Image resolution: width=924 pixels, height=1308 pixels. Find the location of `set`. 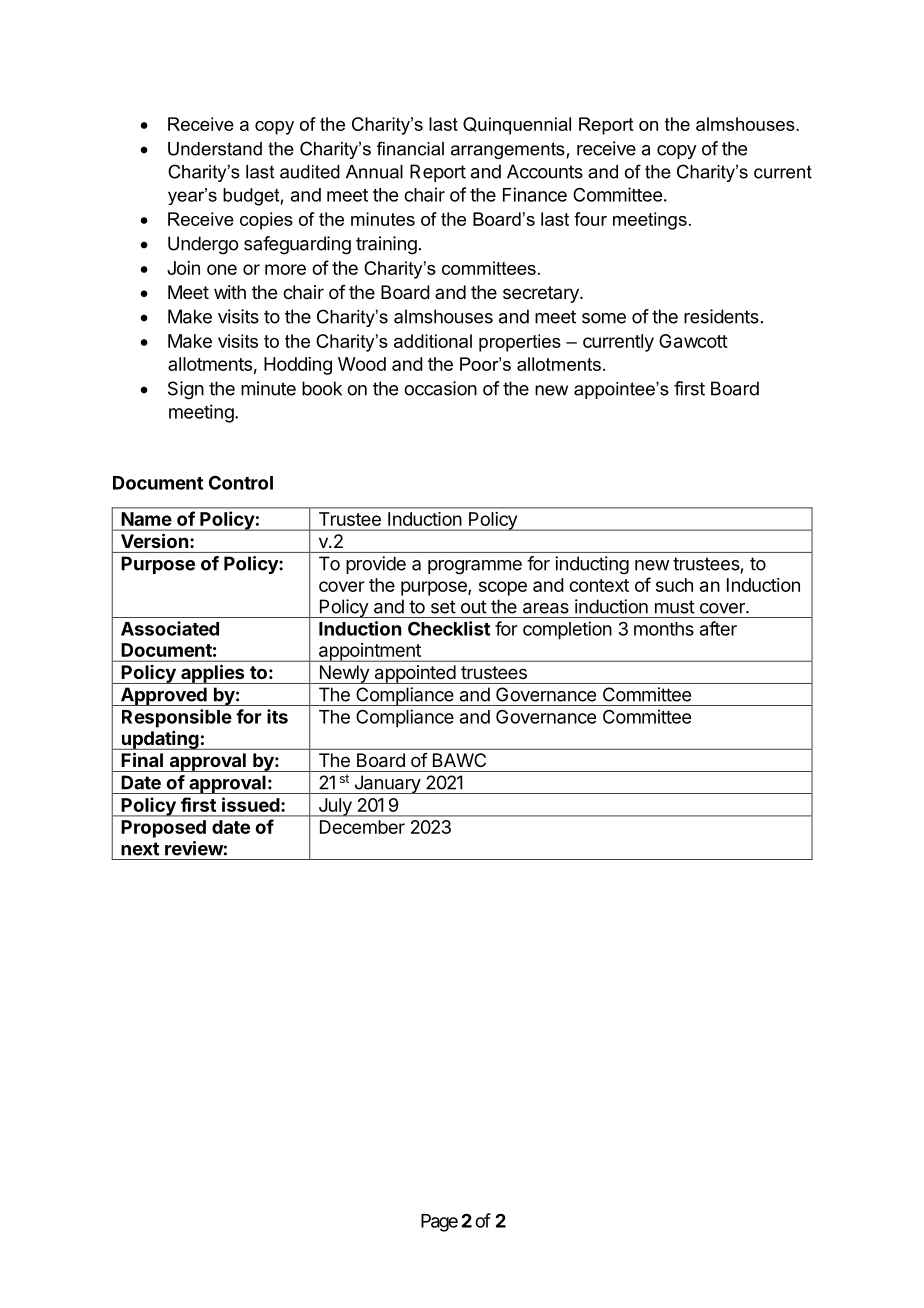

set is located at coordinates (443, 607).
